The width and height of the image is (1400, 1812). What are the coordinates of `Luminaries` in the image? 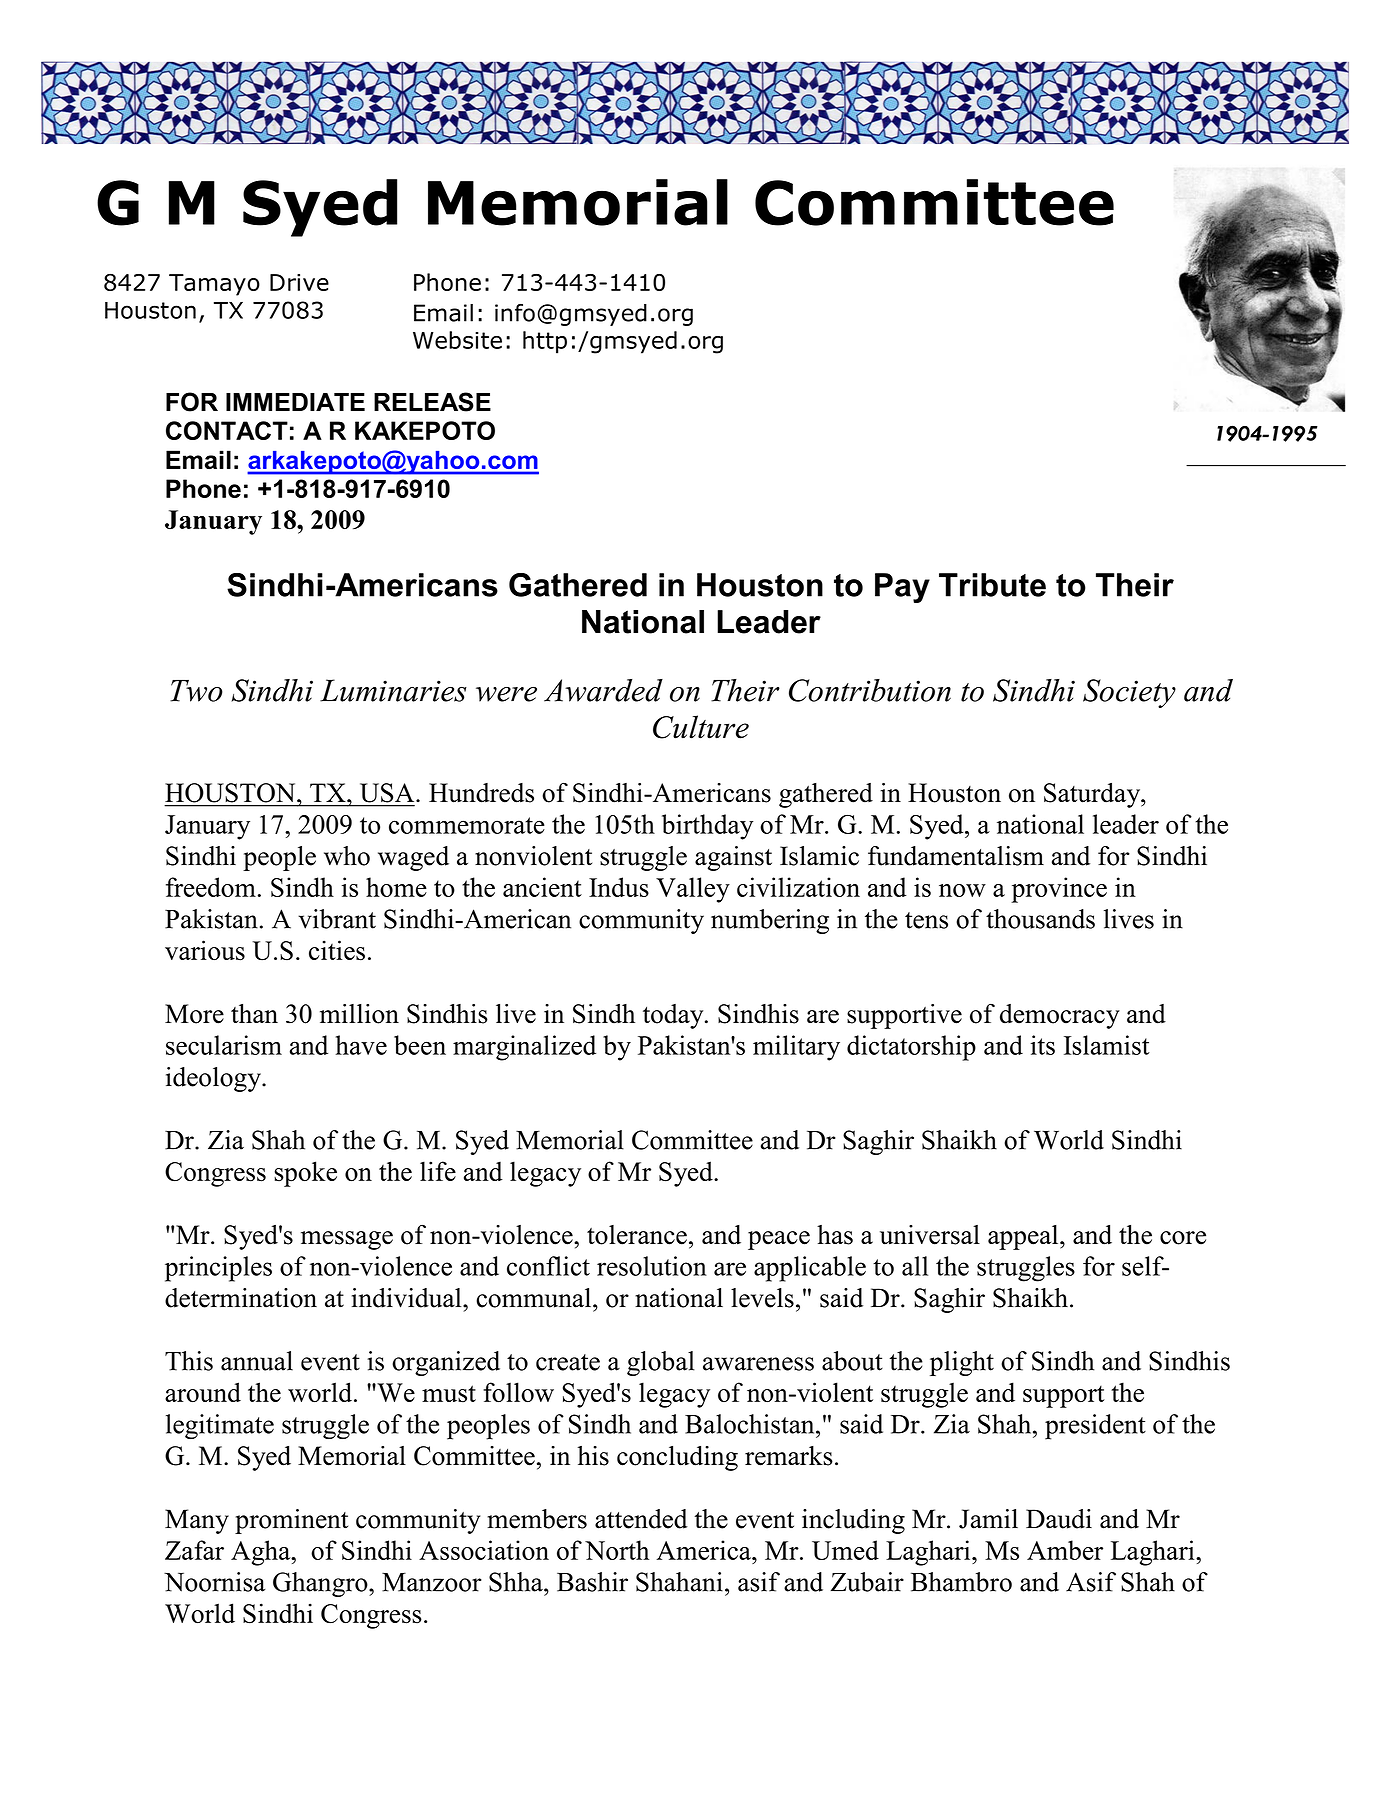 It's located at (393, 690).
